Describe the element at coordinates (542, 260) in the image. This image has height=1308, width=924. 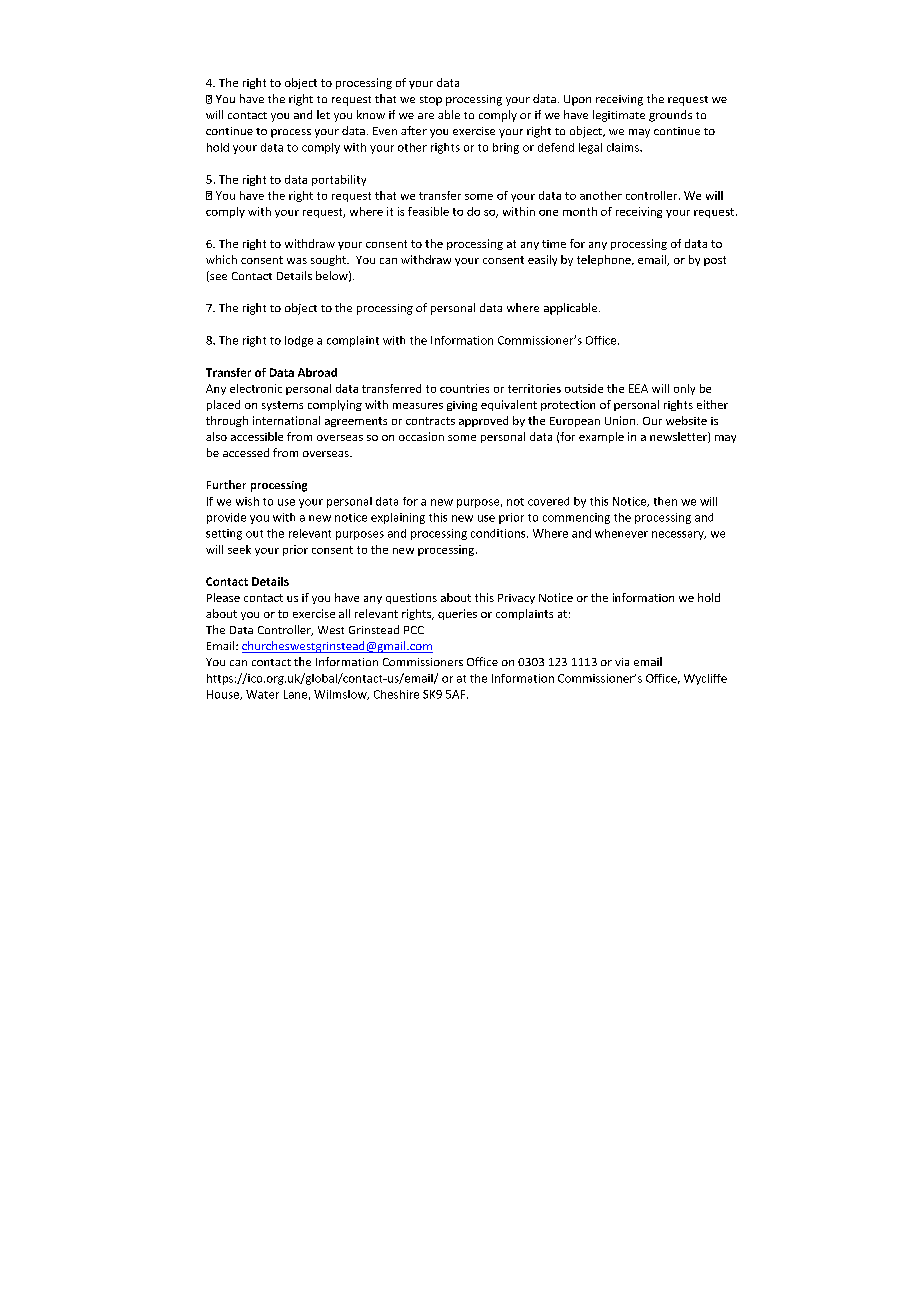
I see `easily` at that location.
